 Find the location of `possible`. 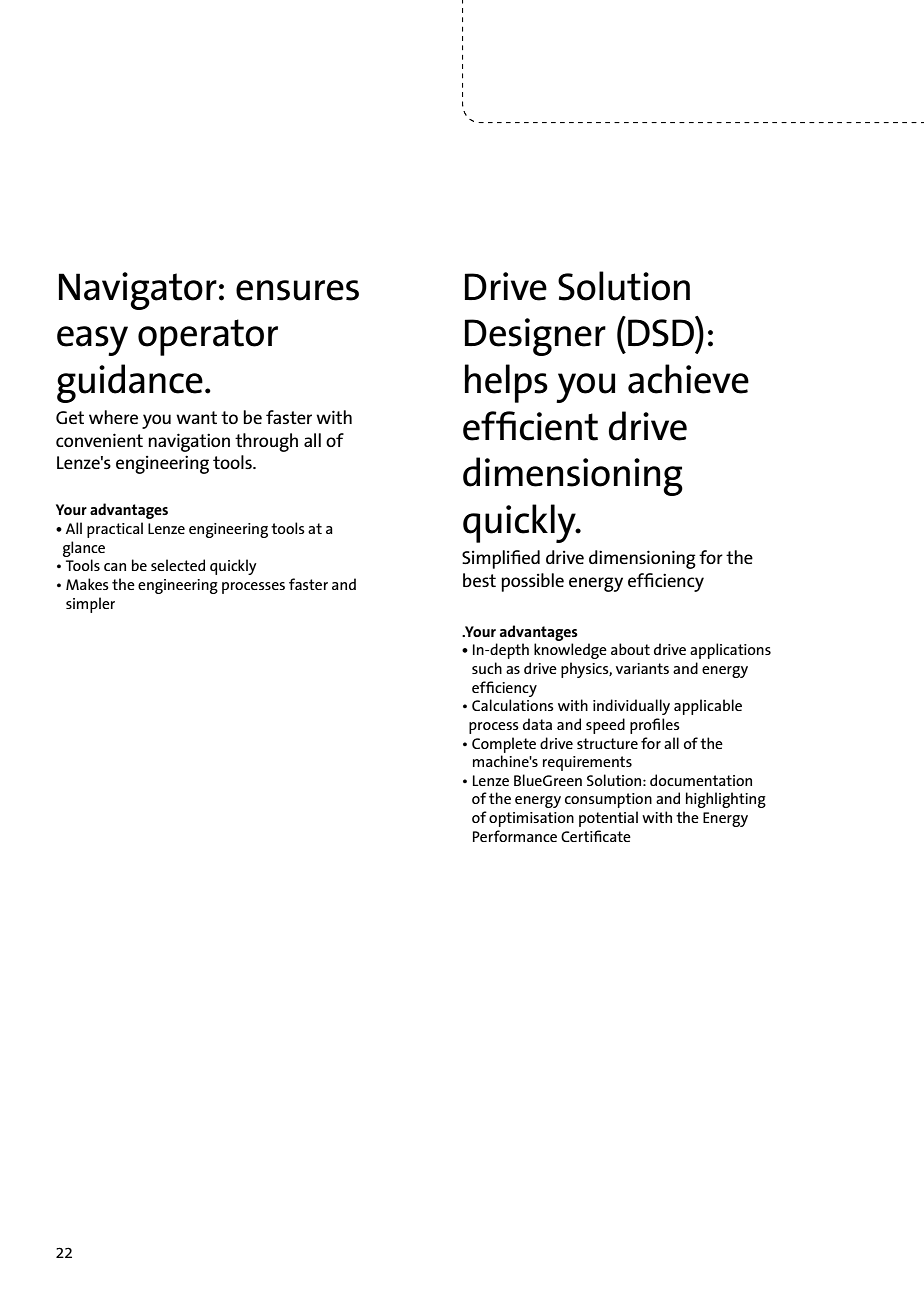

possible is located at coordinates (532, 582).
